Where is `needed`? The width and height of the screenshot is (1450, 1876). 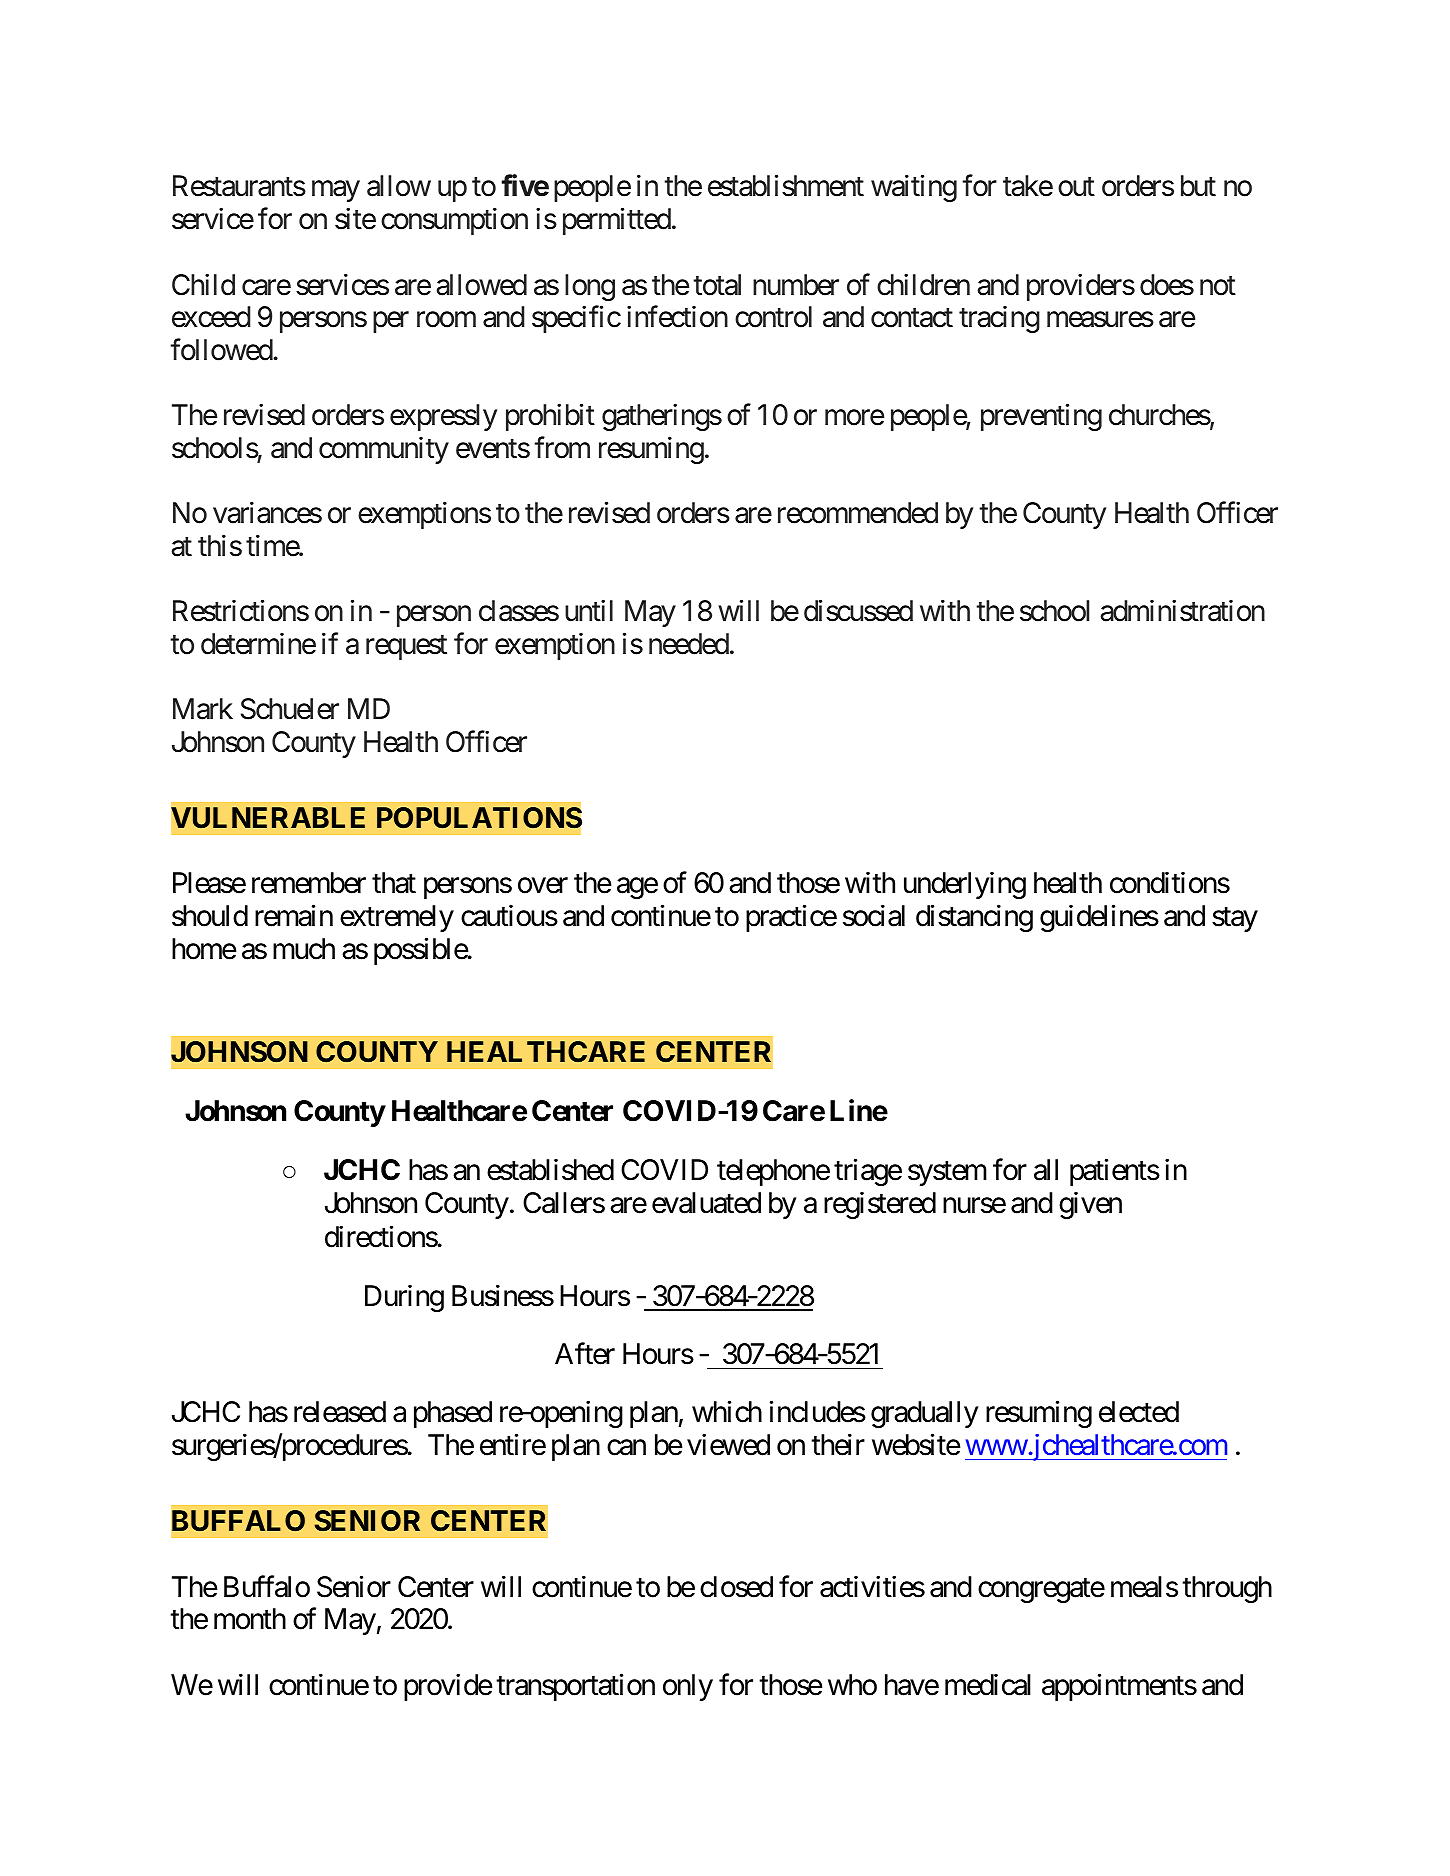
needed is located at coordinates (689, 644).
